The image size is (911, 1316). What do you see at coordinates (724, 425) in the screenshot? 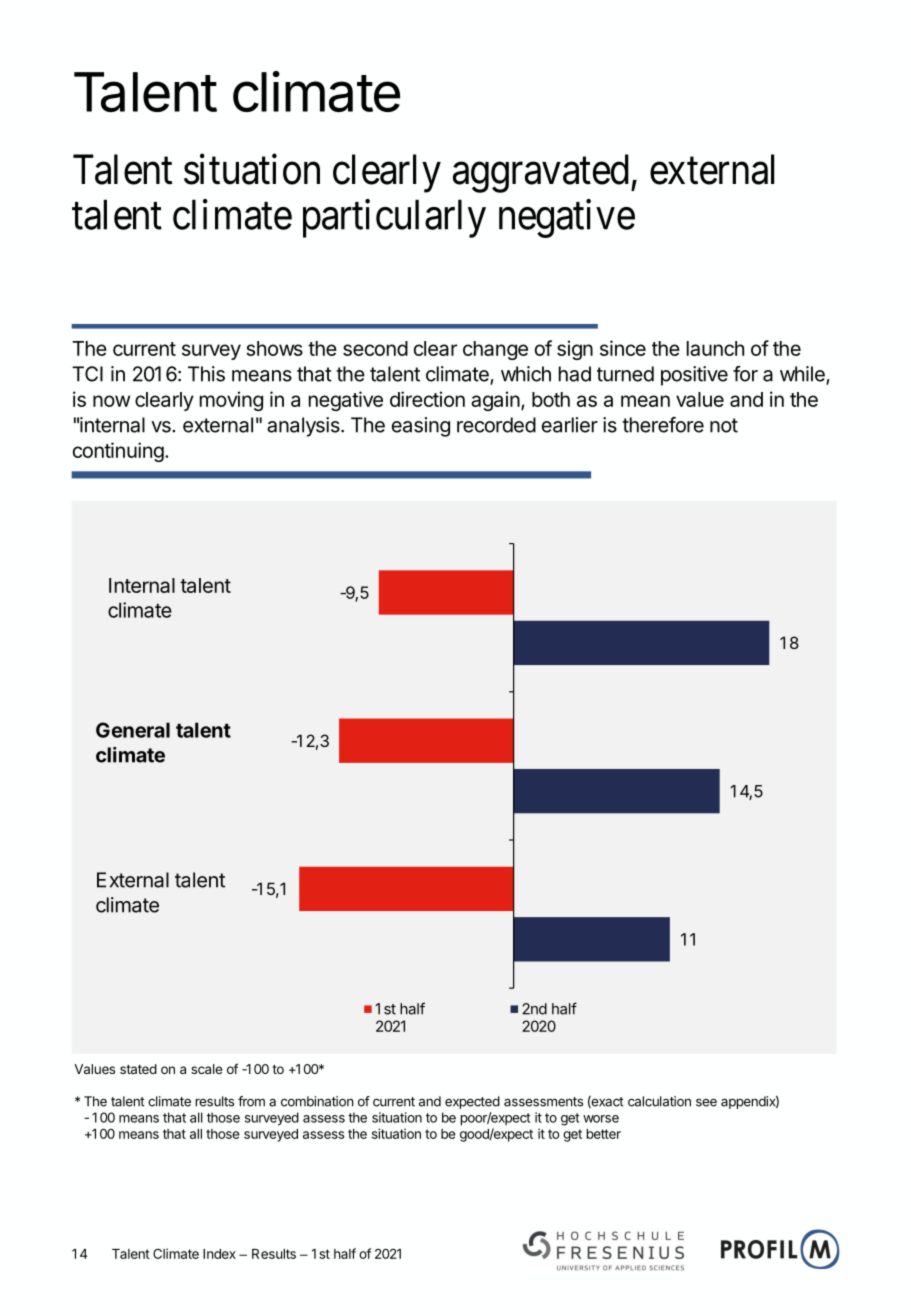
I see `not` at bounding box center [724, 425].
